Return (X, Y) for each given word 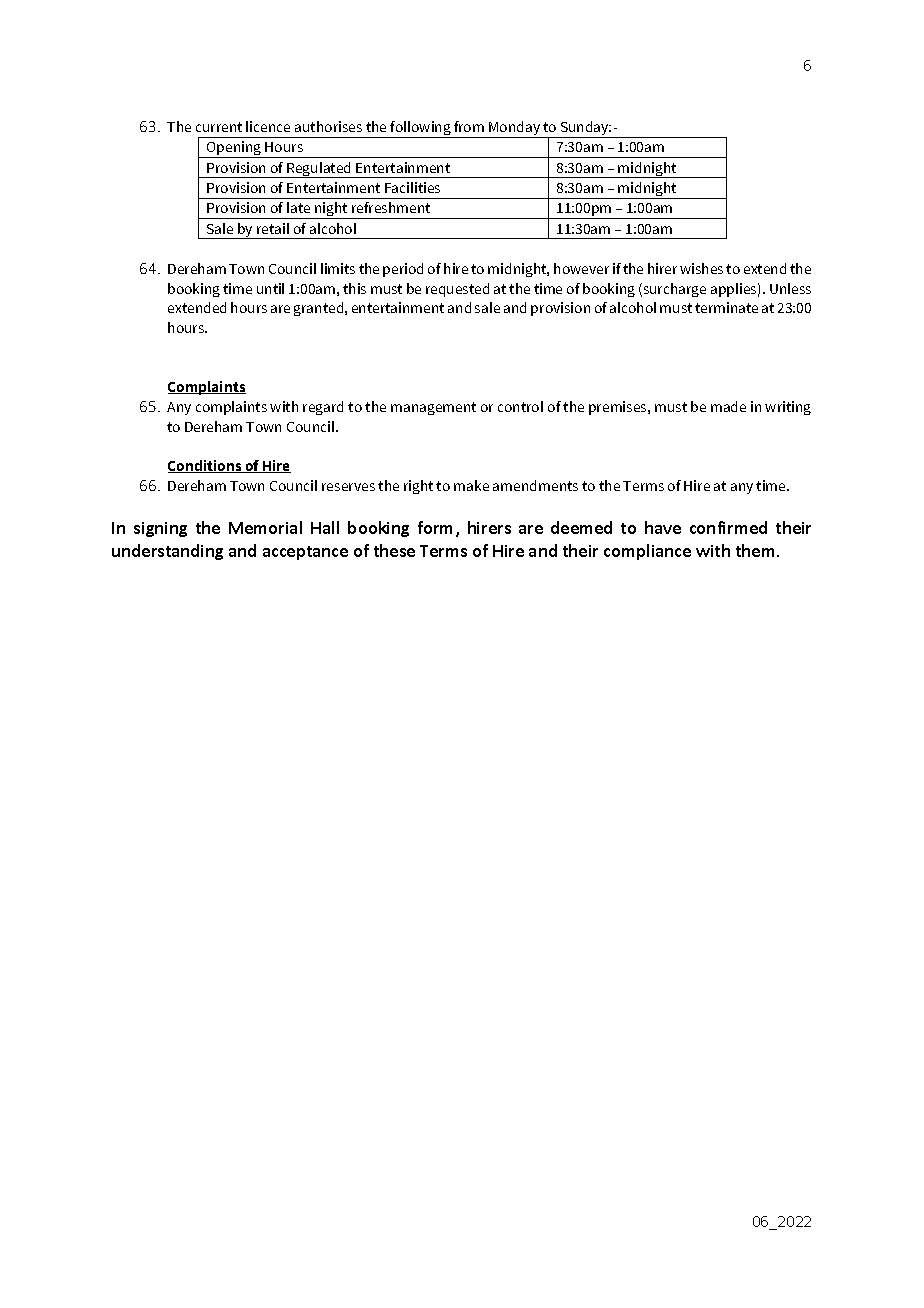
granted (320, 309)
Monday (514, 129)
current (219, 127)
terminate (726, 307)
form (435, 527)
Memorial (265, 527)
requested (457, 290)
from (469, 126)
